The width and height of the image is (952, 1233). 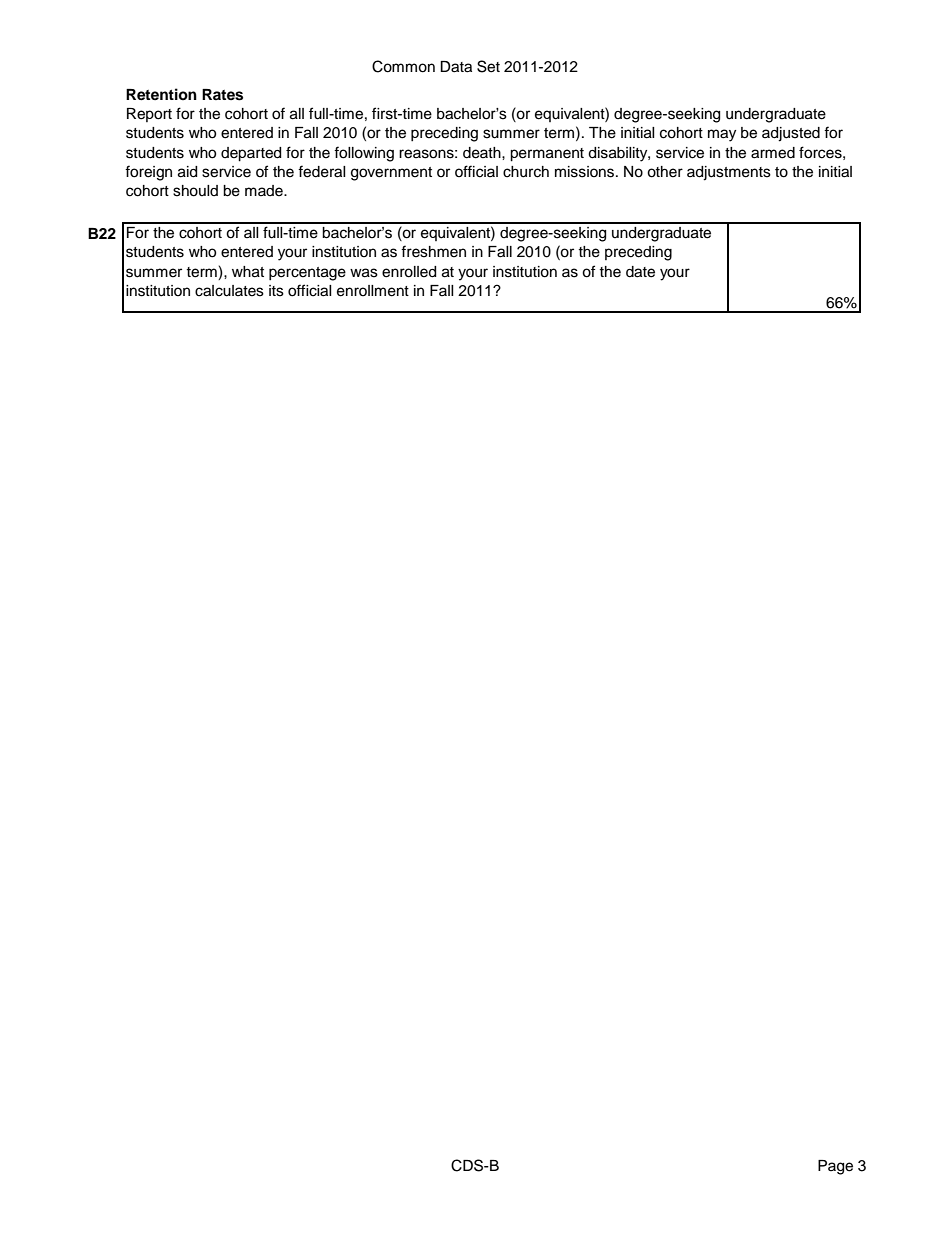 I want to click on calculates, so click(x=229, y=291).
